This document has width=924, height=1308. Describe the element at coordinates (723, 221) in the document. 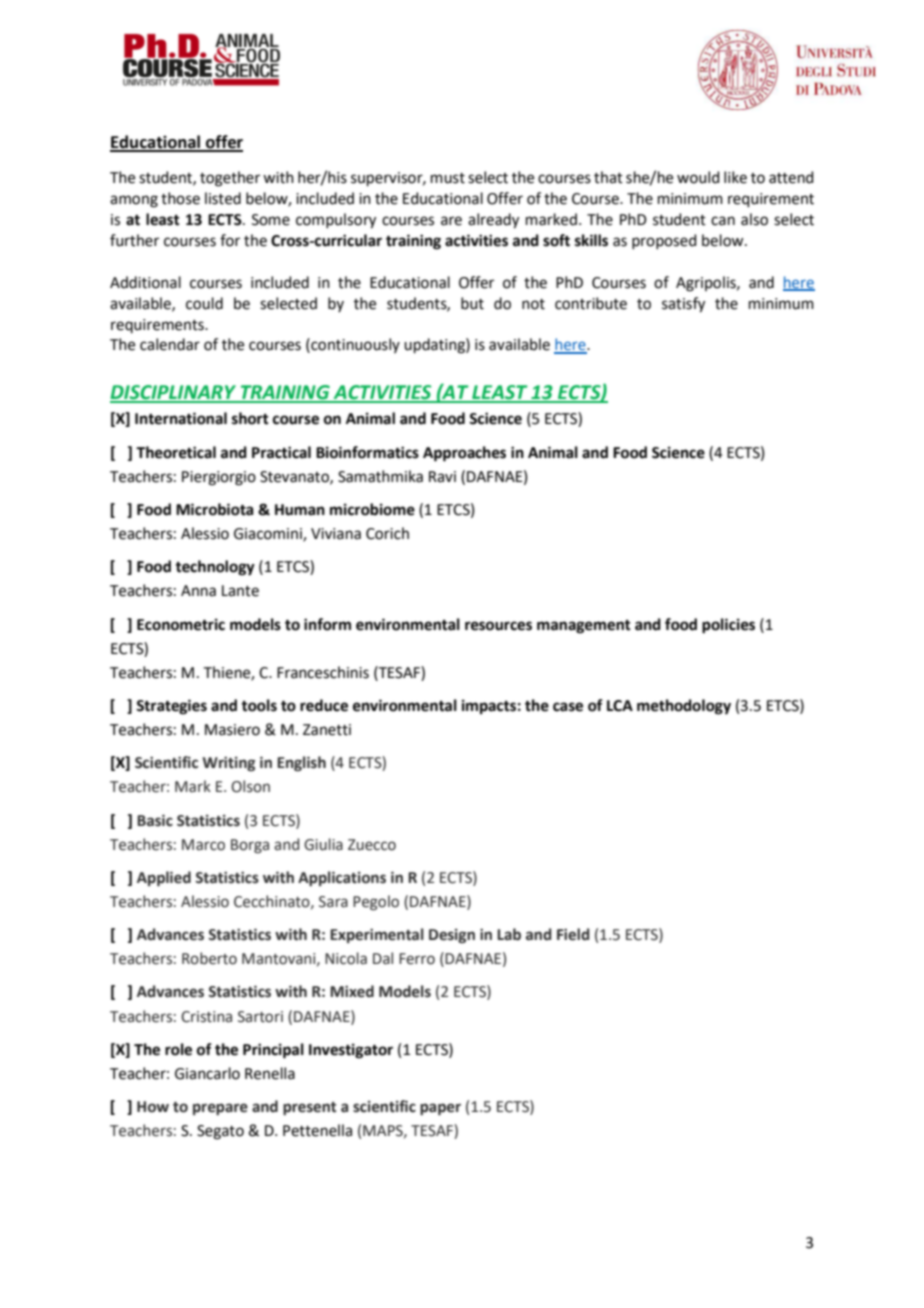

I see `can` at that location.
